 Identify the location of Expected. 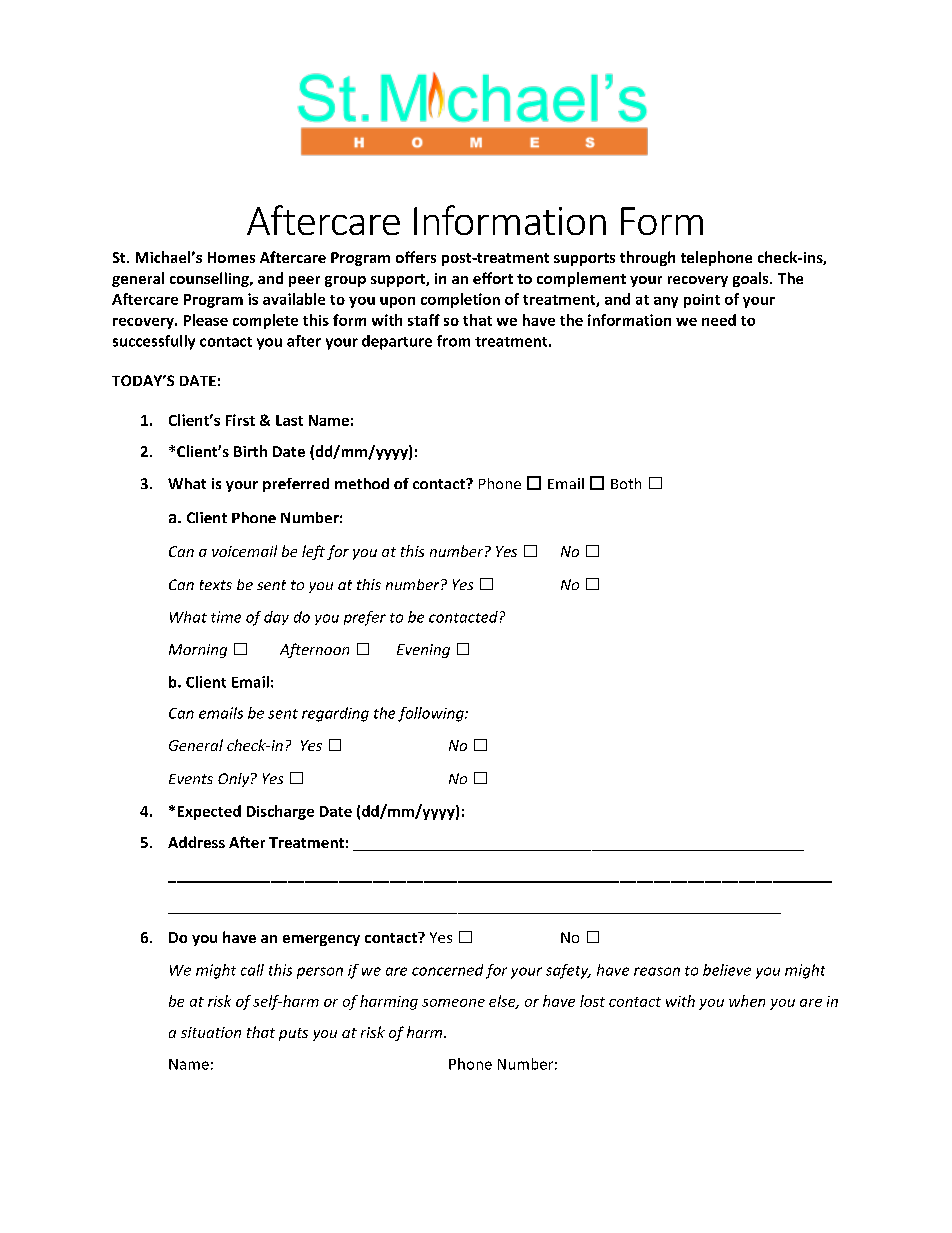
(209, 812).
